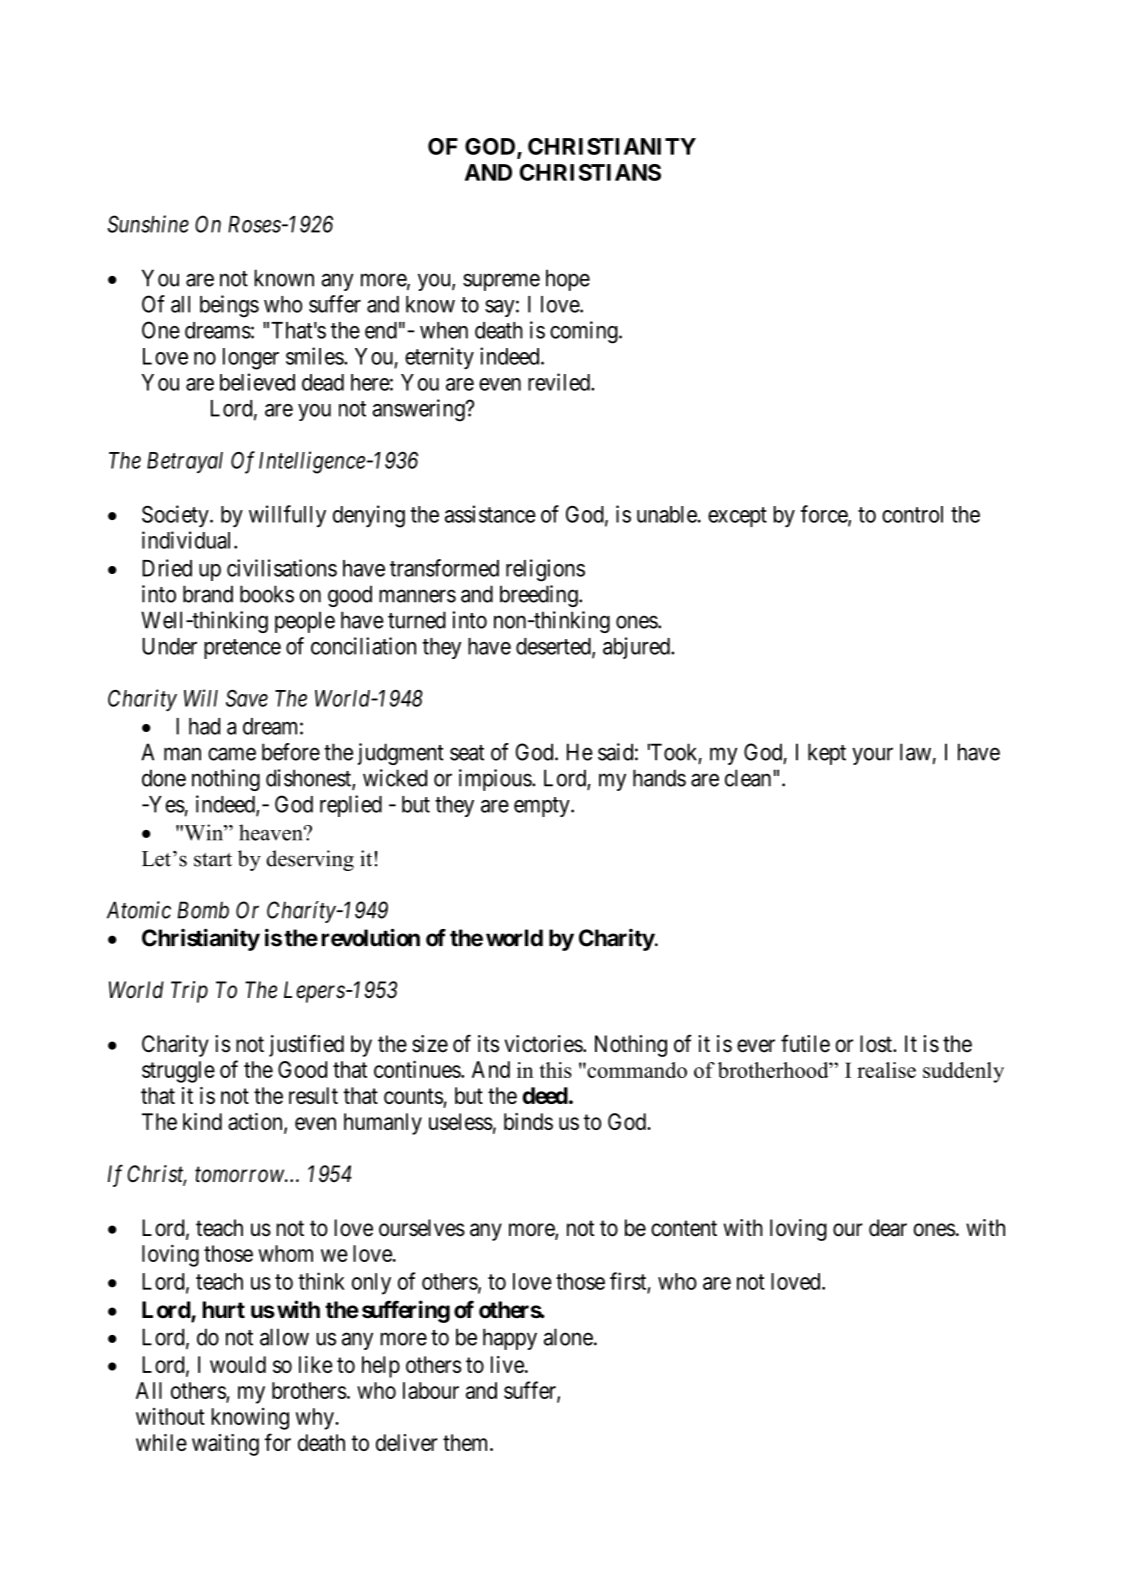 The width and height of the screenshot is (1124, 1590). I want to click on them, so click(467, 1442).
